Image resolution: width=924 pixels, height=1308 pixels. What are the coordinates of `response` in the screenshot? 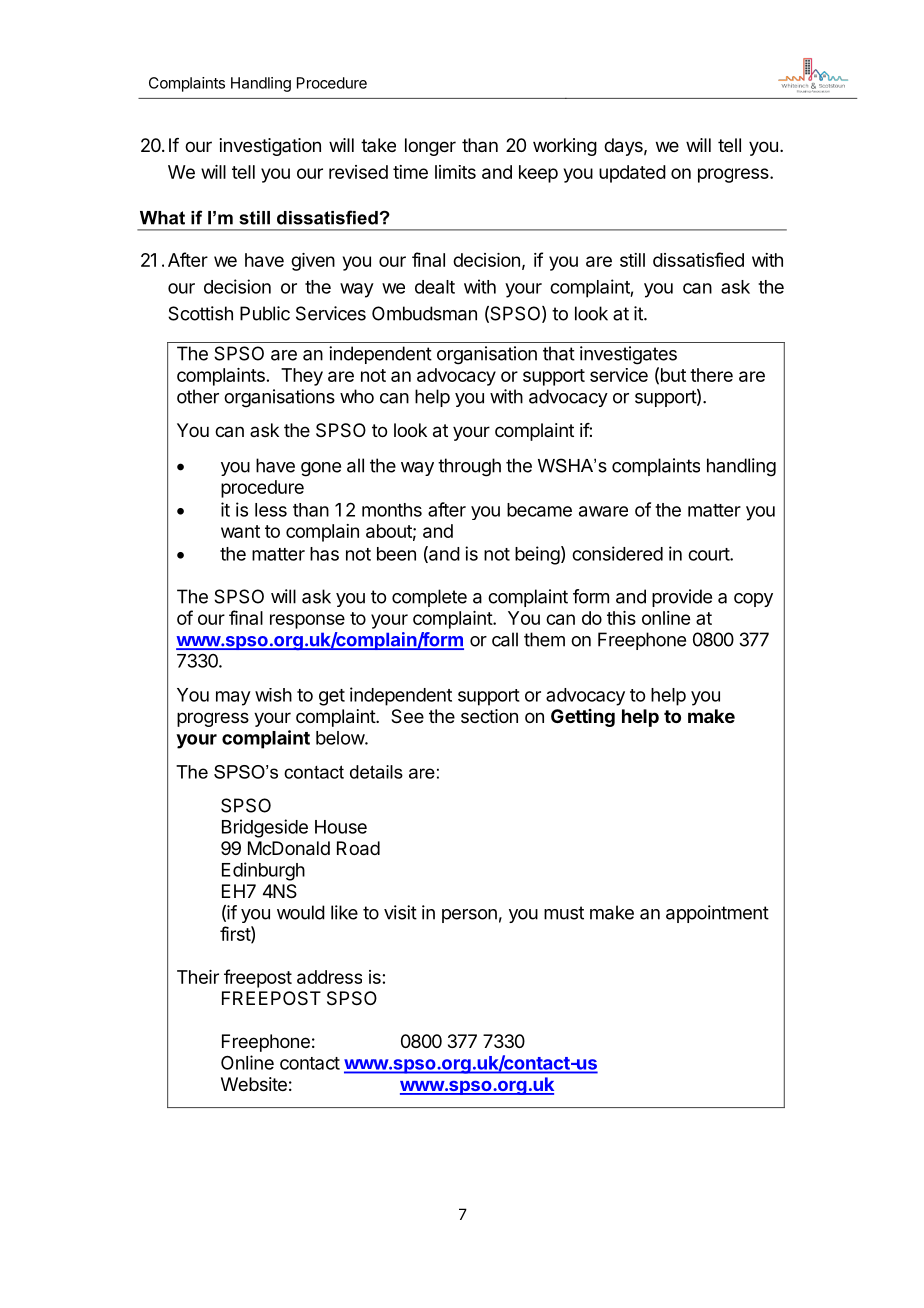 It's located at (307, 621).
